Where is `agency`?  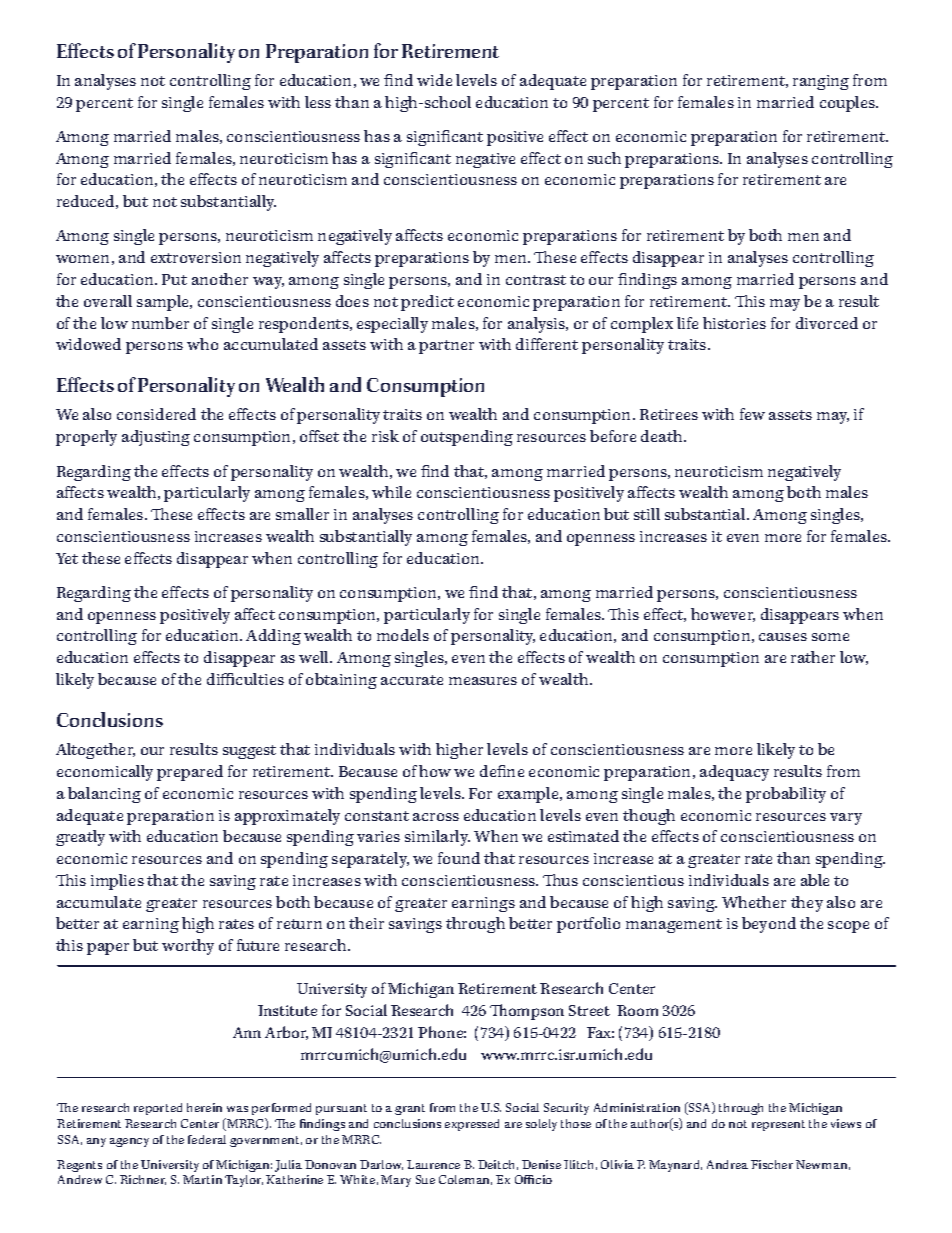
agency is located at coordinates (129, 1142).
